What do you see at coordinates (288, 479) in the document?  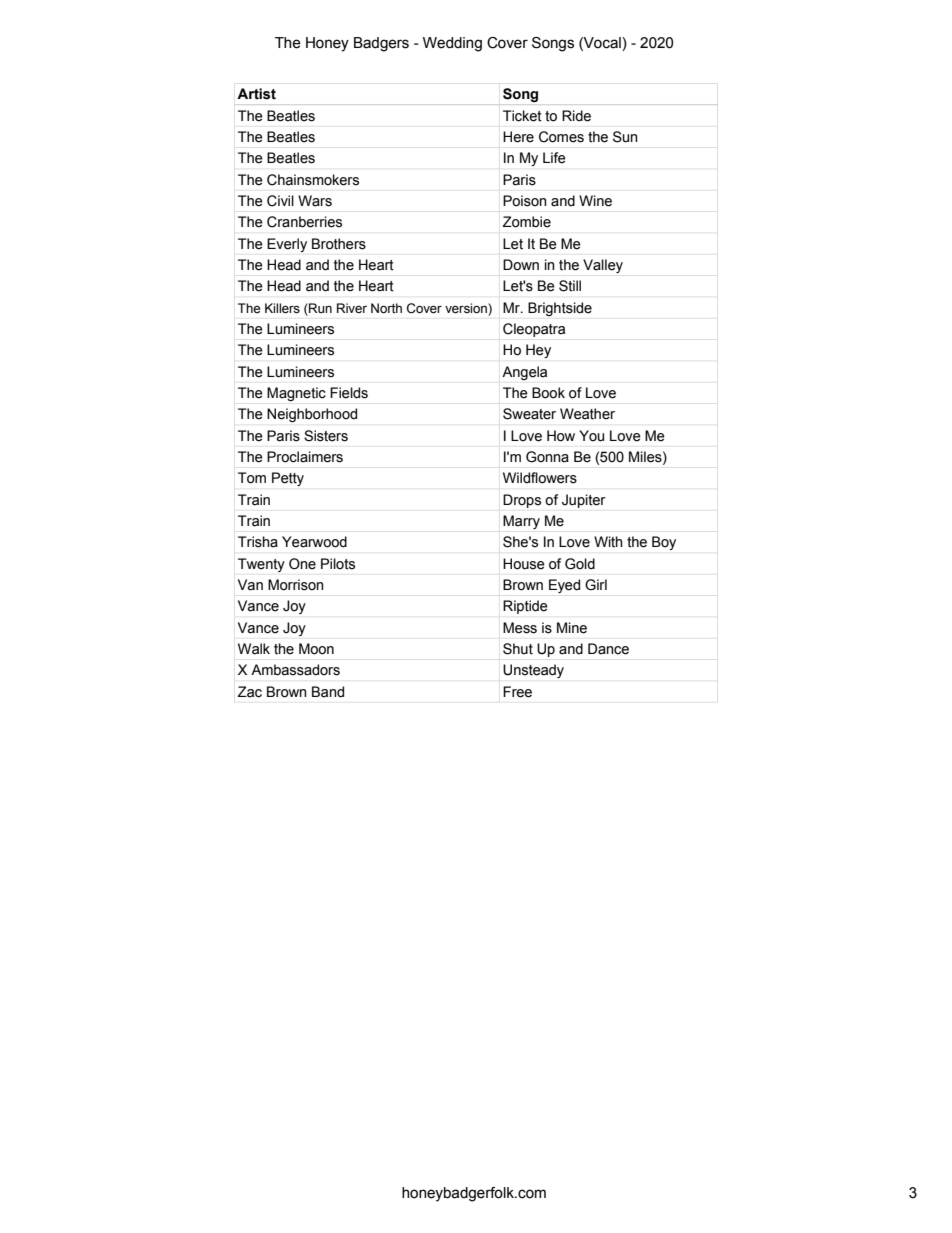 I see `Petty` at bounding box center [288, 479].
